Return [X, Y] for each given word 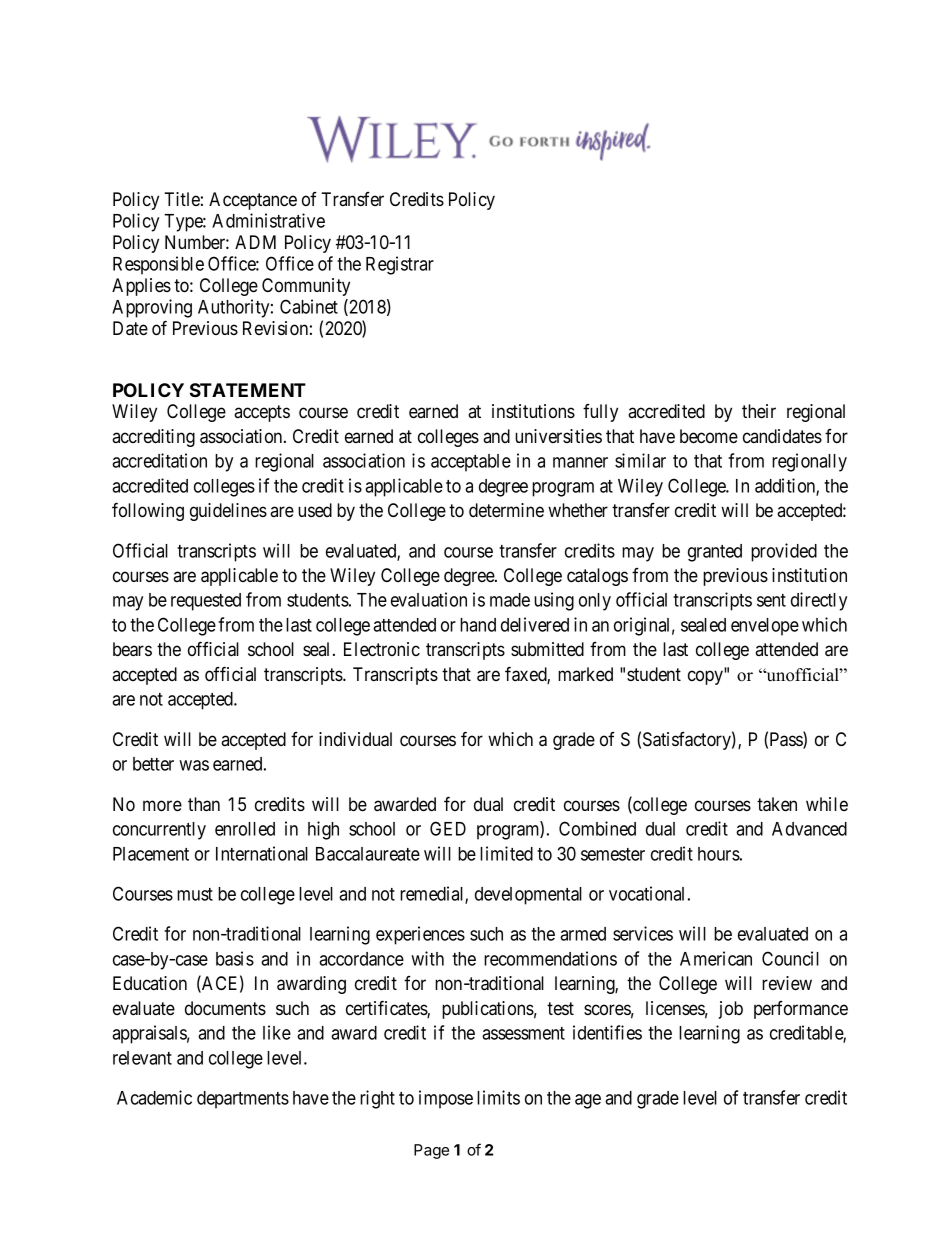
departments [243, 1100]
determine [506, 510]
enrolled [245, 829]
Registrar [400, 265]
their [759, 411]
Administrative [268, 220]
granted [715, 553]
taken [777, 804]
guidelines [228, 512]
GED [448, 828]
